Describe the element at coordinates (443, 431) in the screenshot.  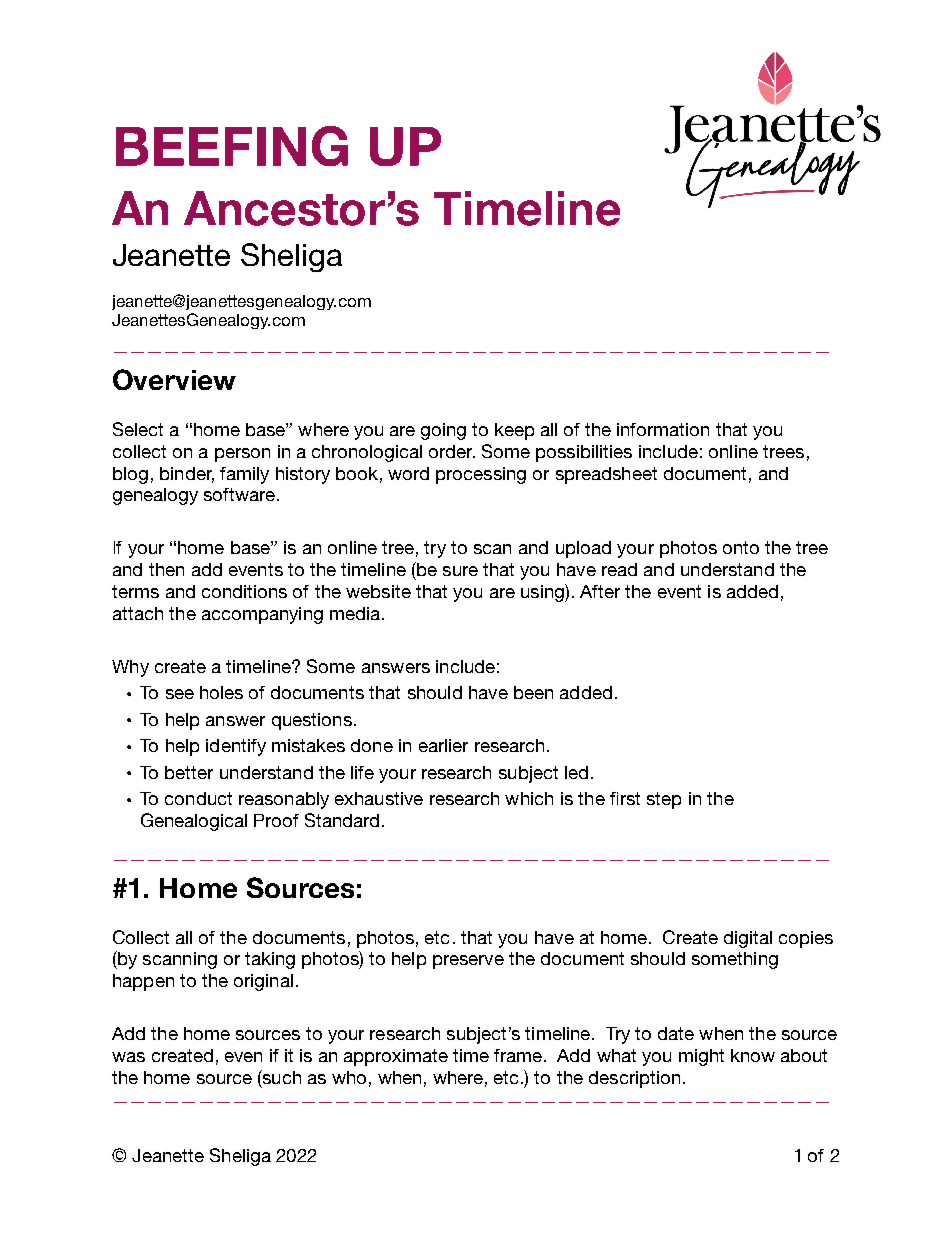
I see `going` at that location.
